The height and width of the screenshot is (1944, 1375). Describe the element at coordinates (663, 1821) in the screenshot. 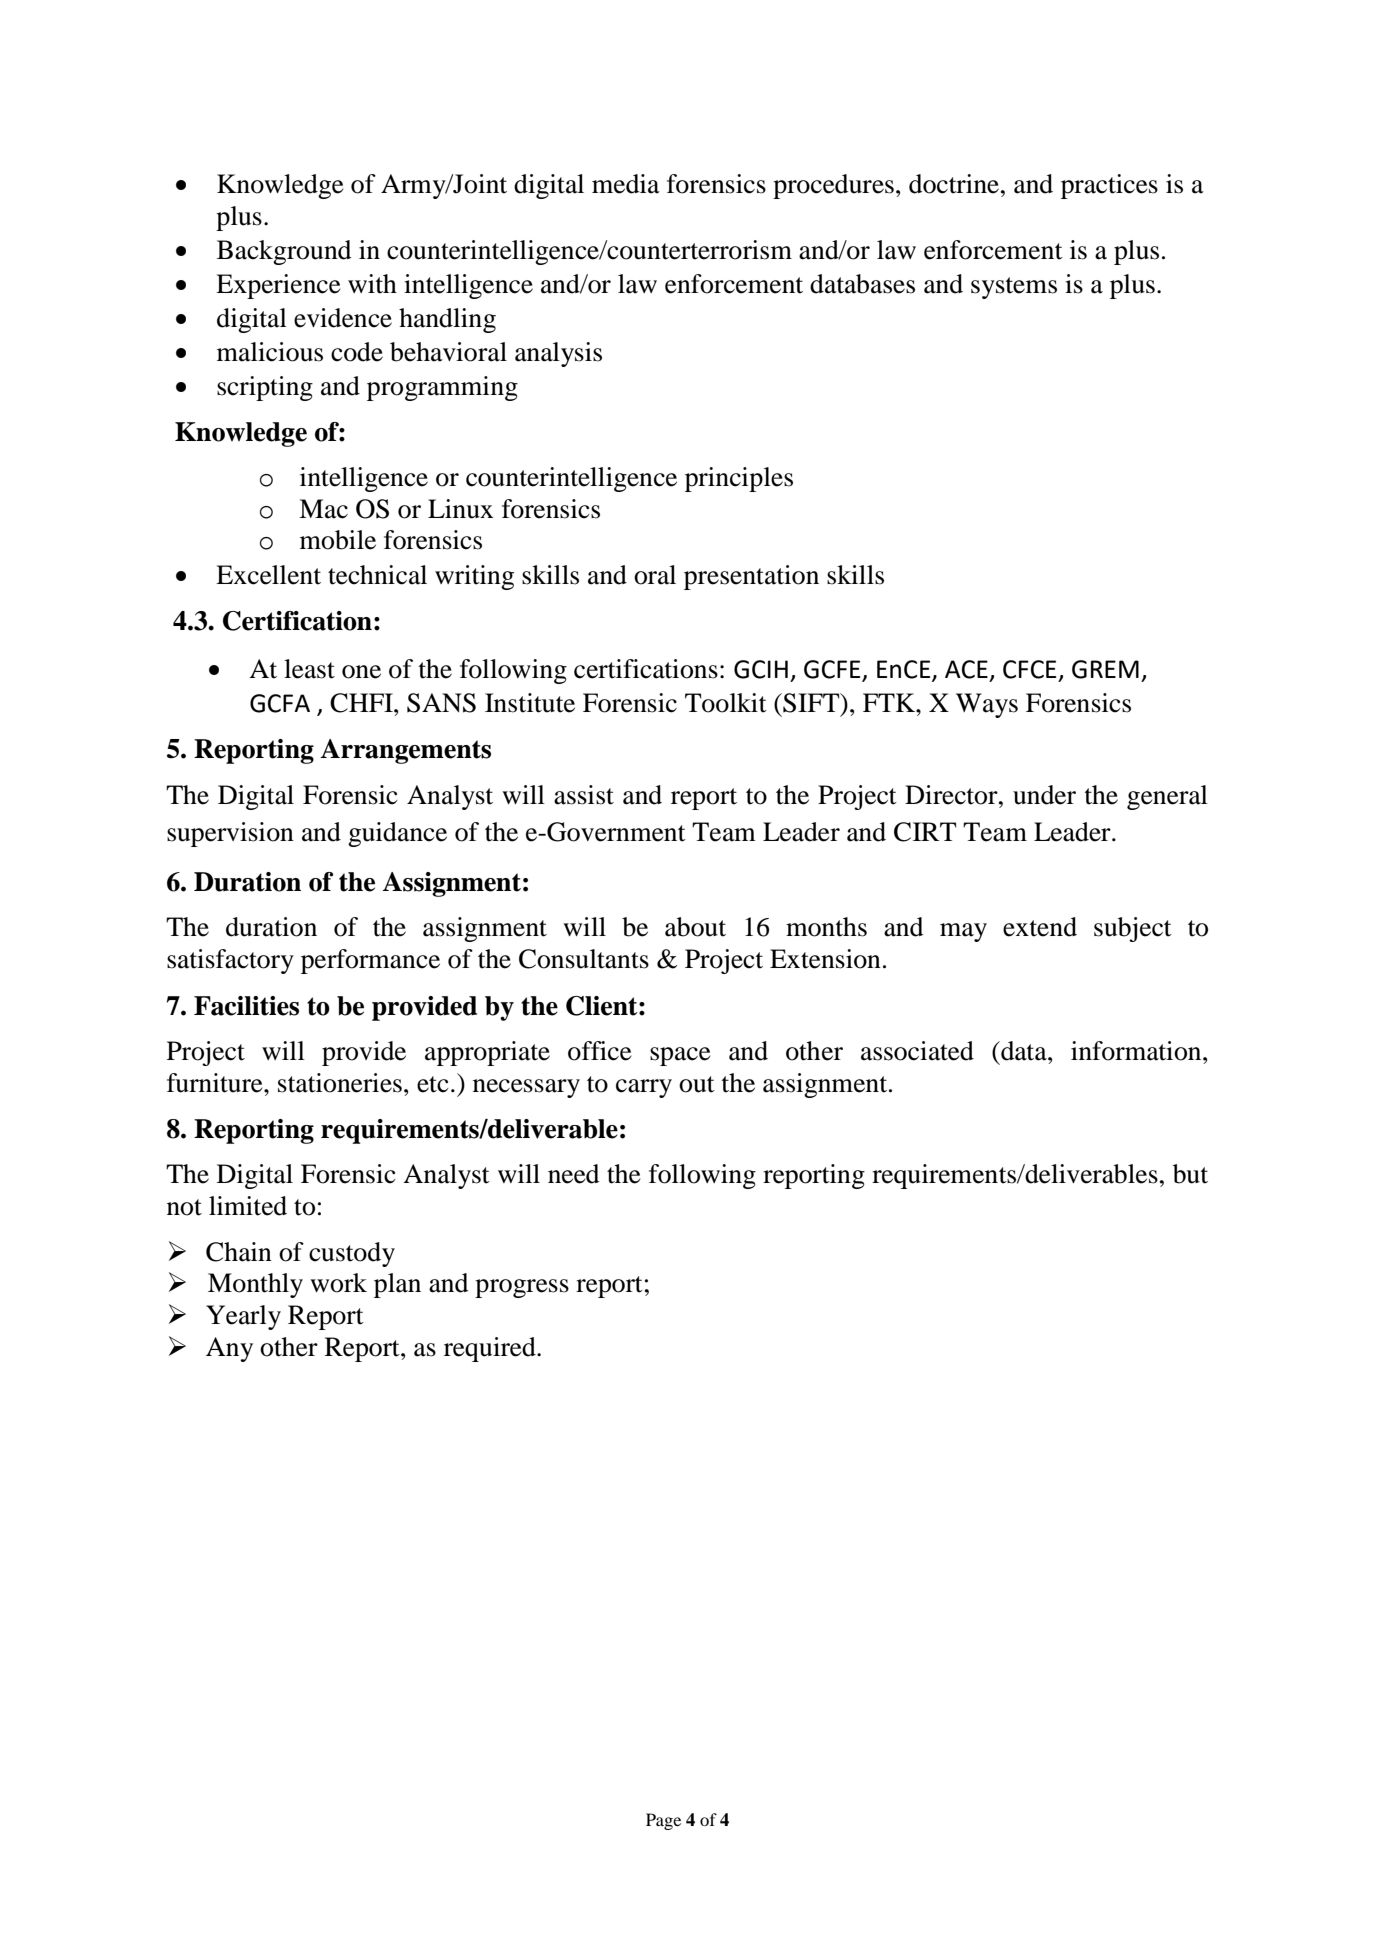

I see `Page` at that location.
